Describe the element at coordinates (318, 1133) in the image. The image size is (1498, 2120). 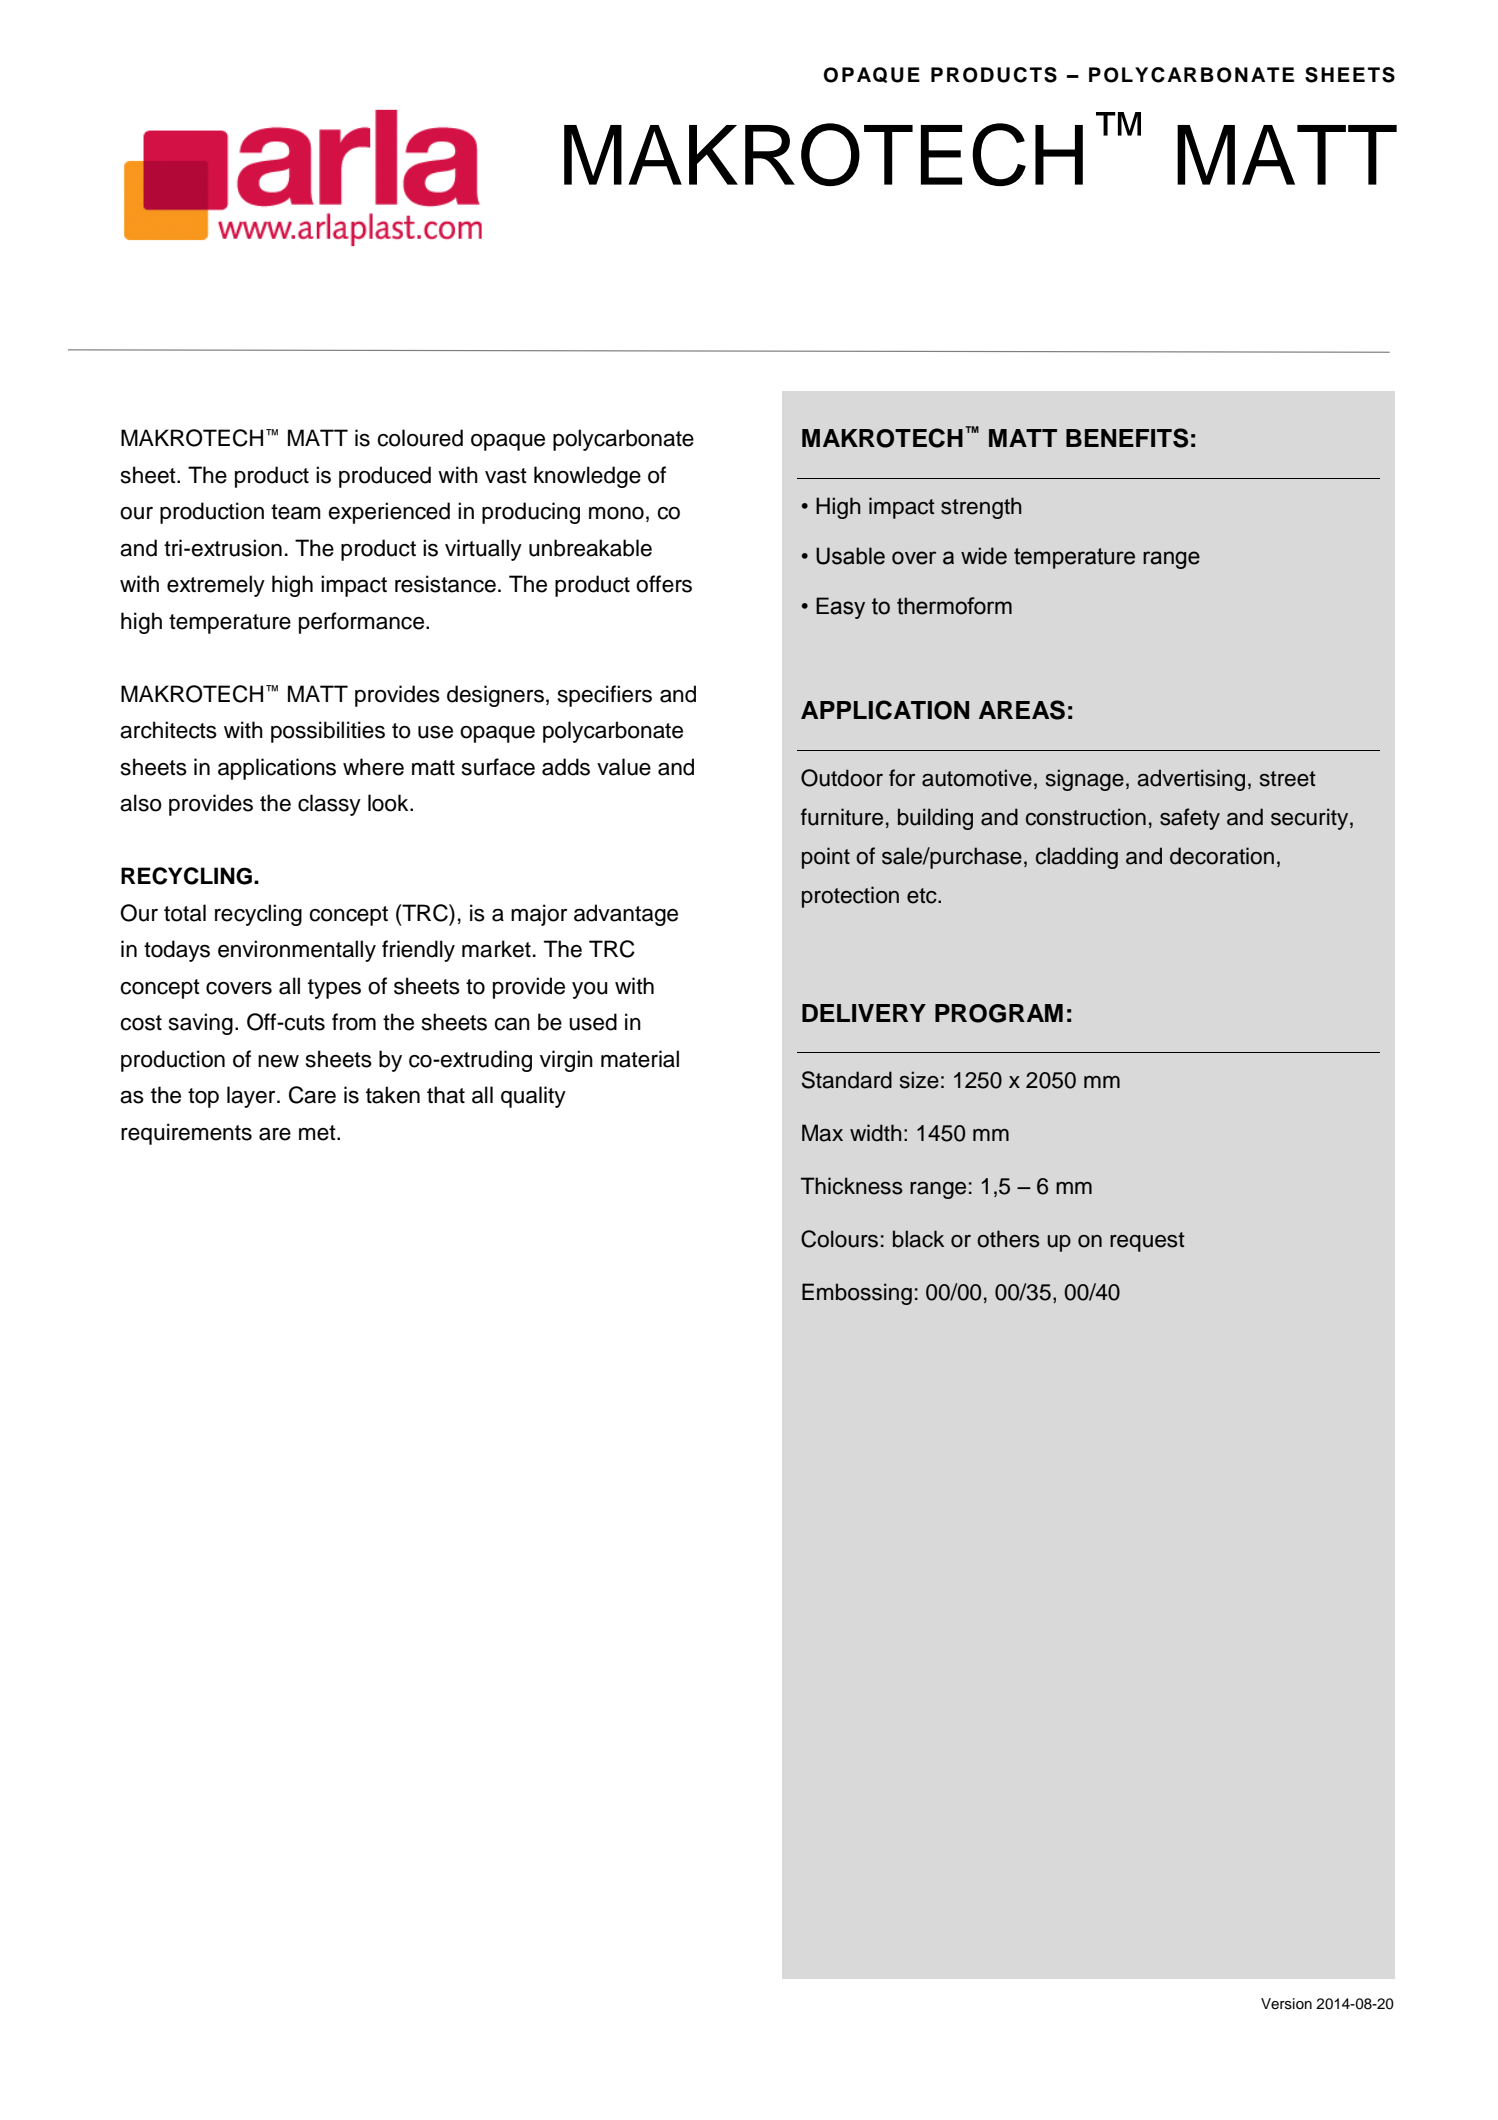
I see `met` at that location.
